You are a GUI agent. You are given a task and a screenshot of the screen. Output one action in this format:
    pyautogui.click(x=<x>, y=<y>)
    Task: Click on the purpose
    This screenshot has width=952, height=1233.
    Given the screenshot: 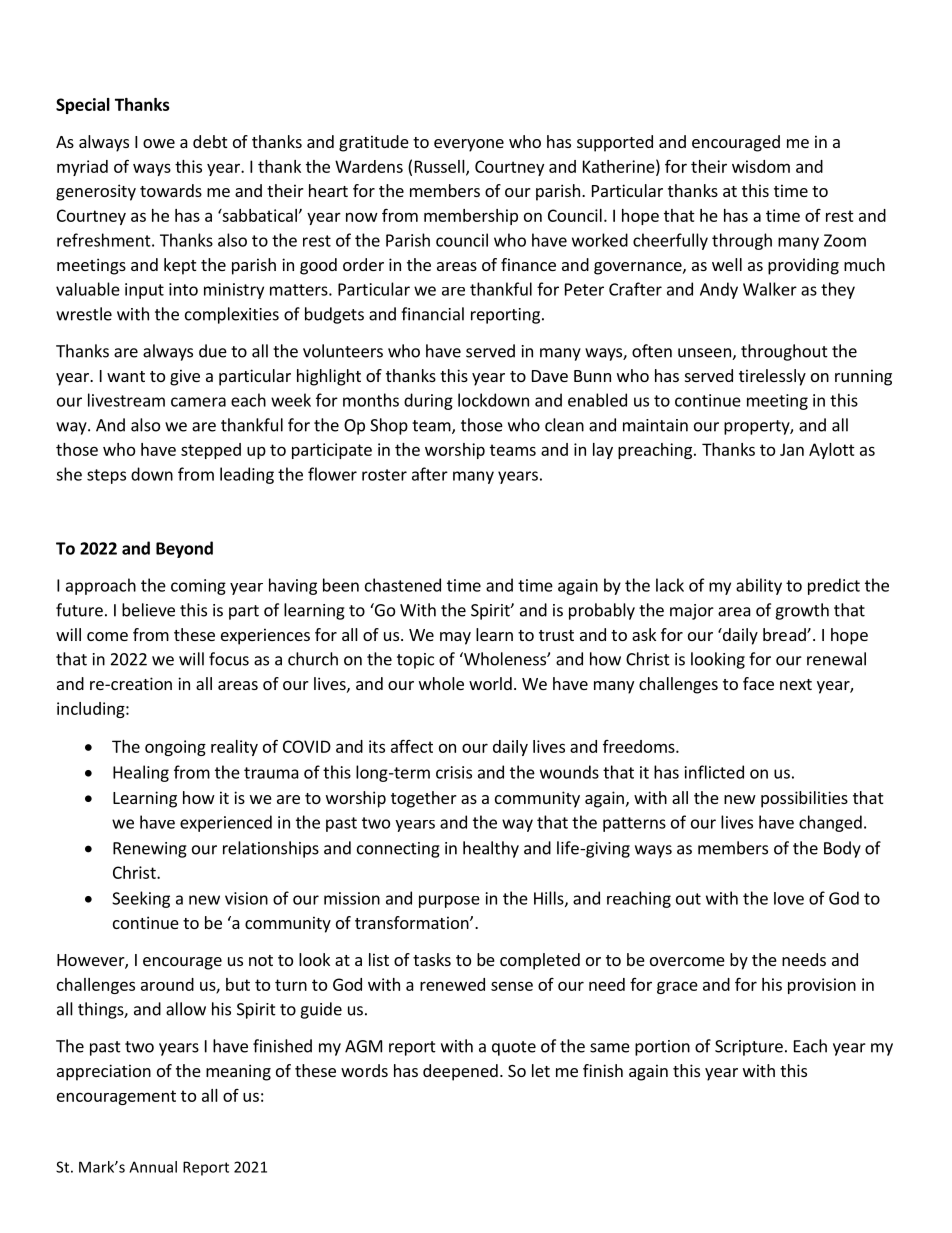 What is the action you would take?
    pyautogui.click(x=449, y=901)
